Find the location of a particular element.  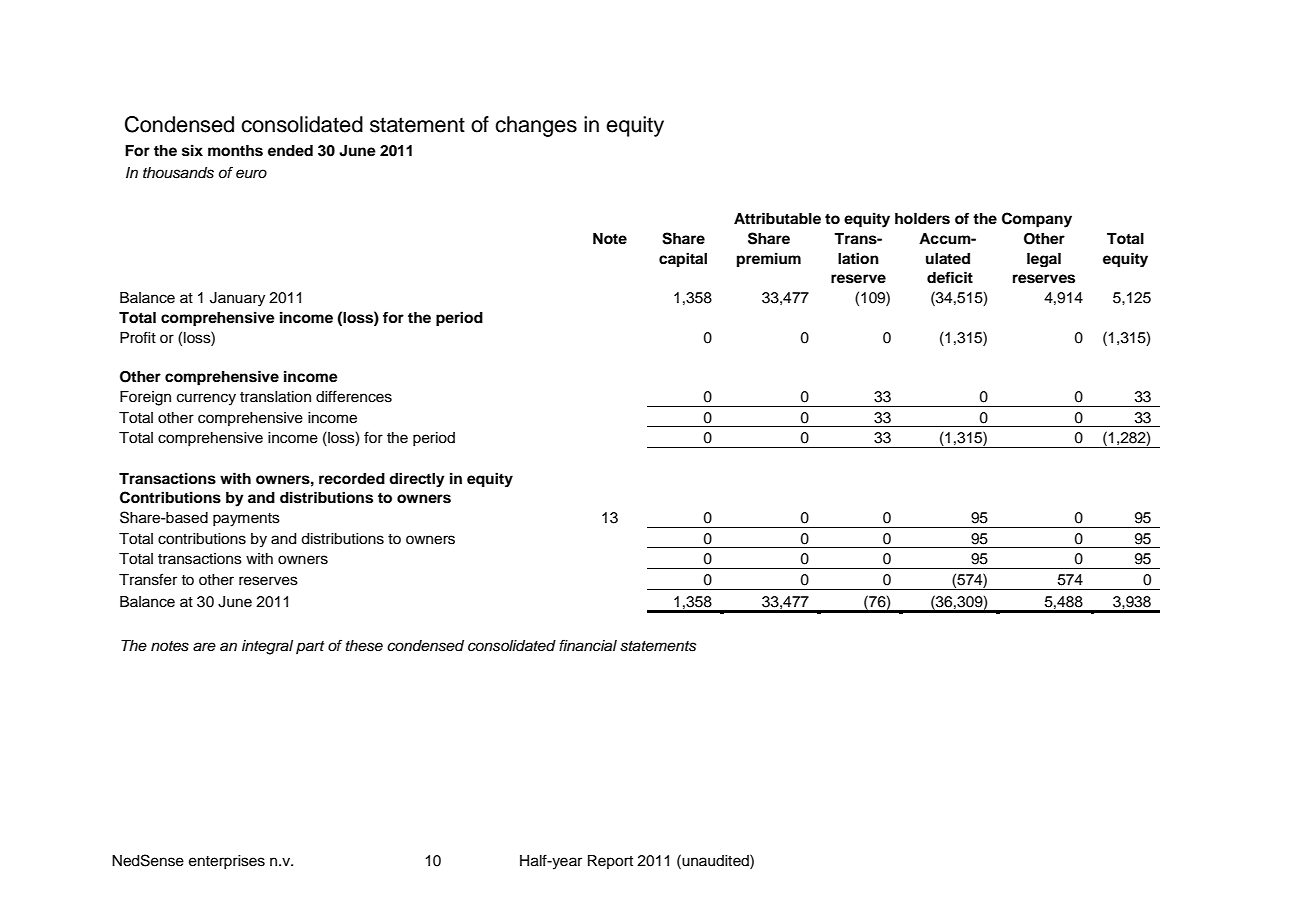

Report is located at coordinates (610, 862).
